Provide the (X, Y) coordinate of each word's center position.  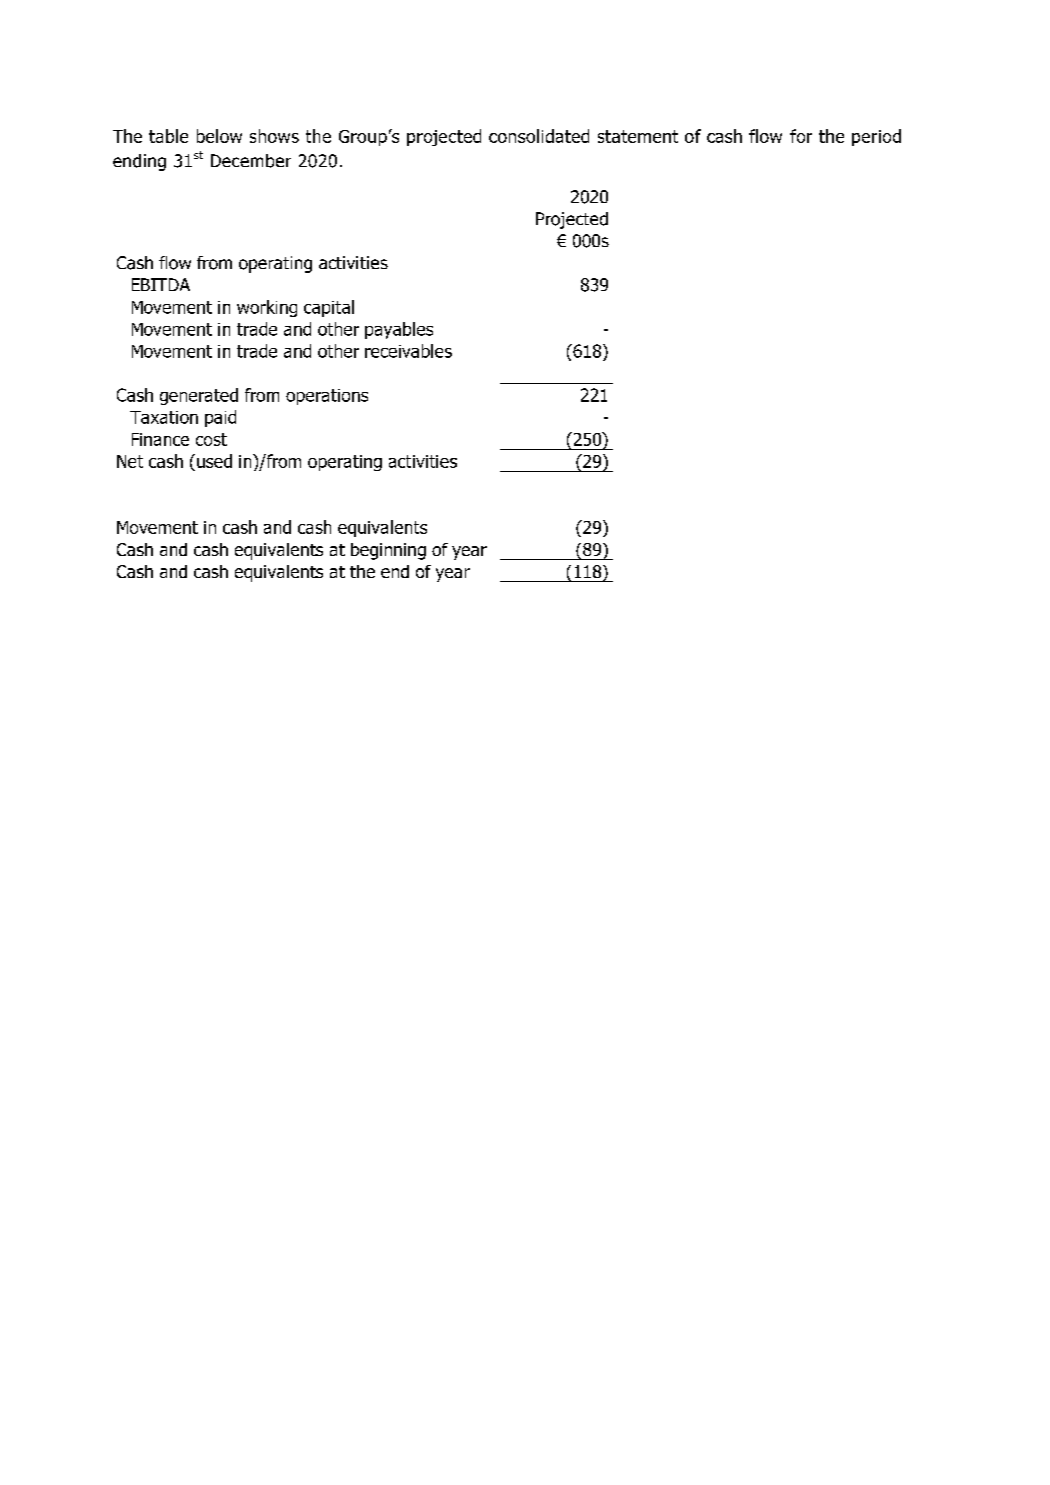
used (214, 461)
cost (211, 439)
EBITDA (161, 284)
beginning (388, 551)
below (219, 136)
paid (220, 418)
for (801, 136)
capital (329, 308)
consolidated (539, 136)
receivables (408, 351)
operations (327, 397)
